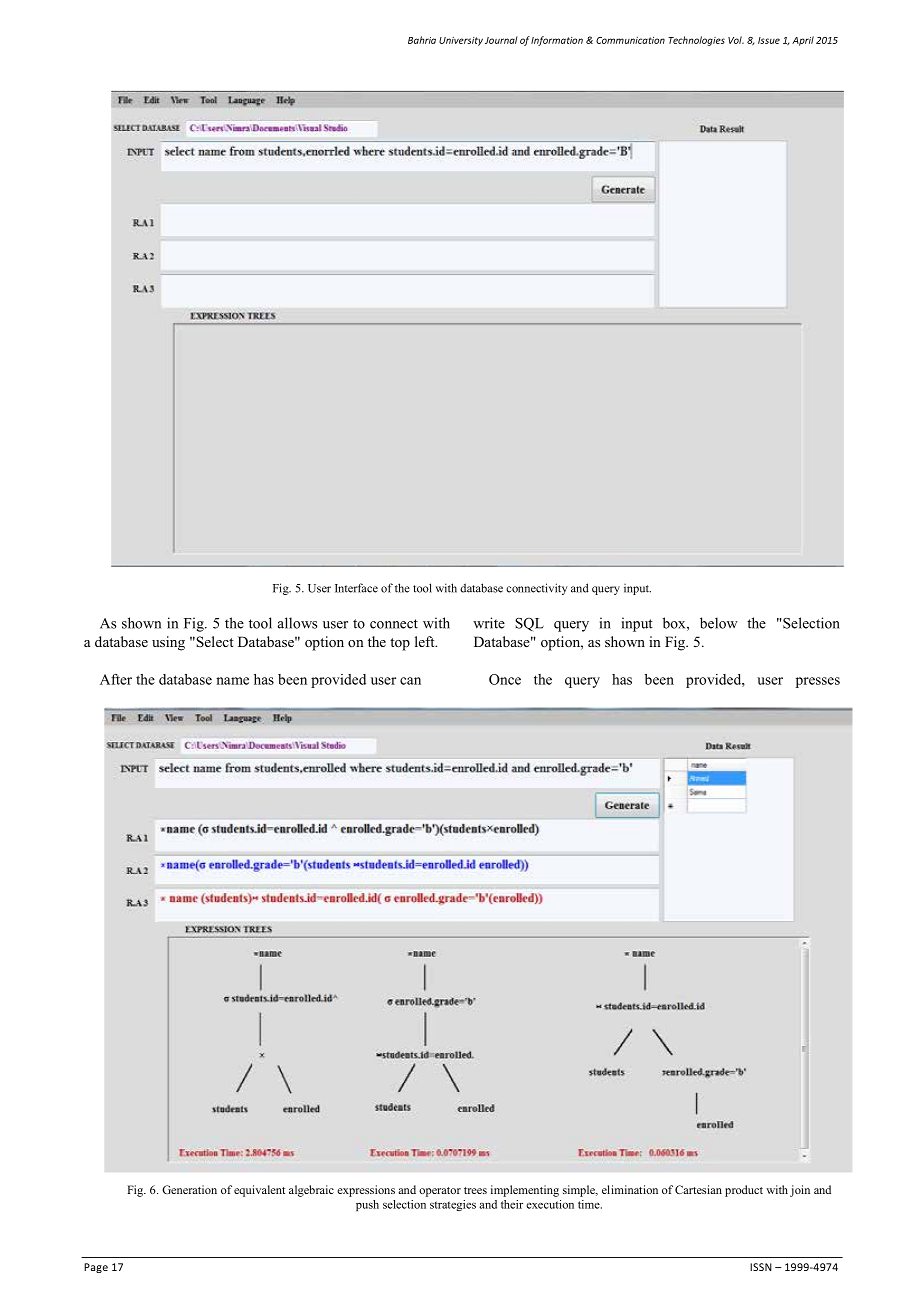 The image size is (924, 1308). Describe the element at coordinates (461, 41) in the document. I see `University` at that location.
